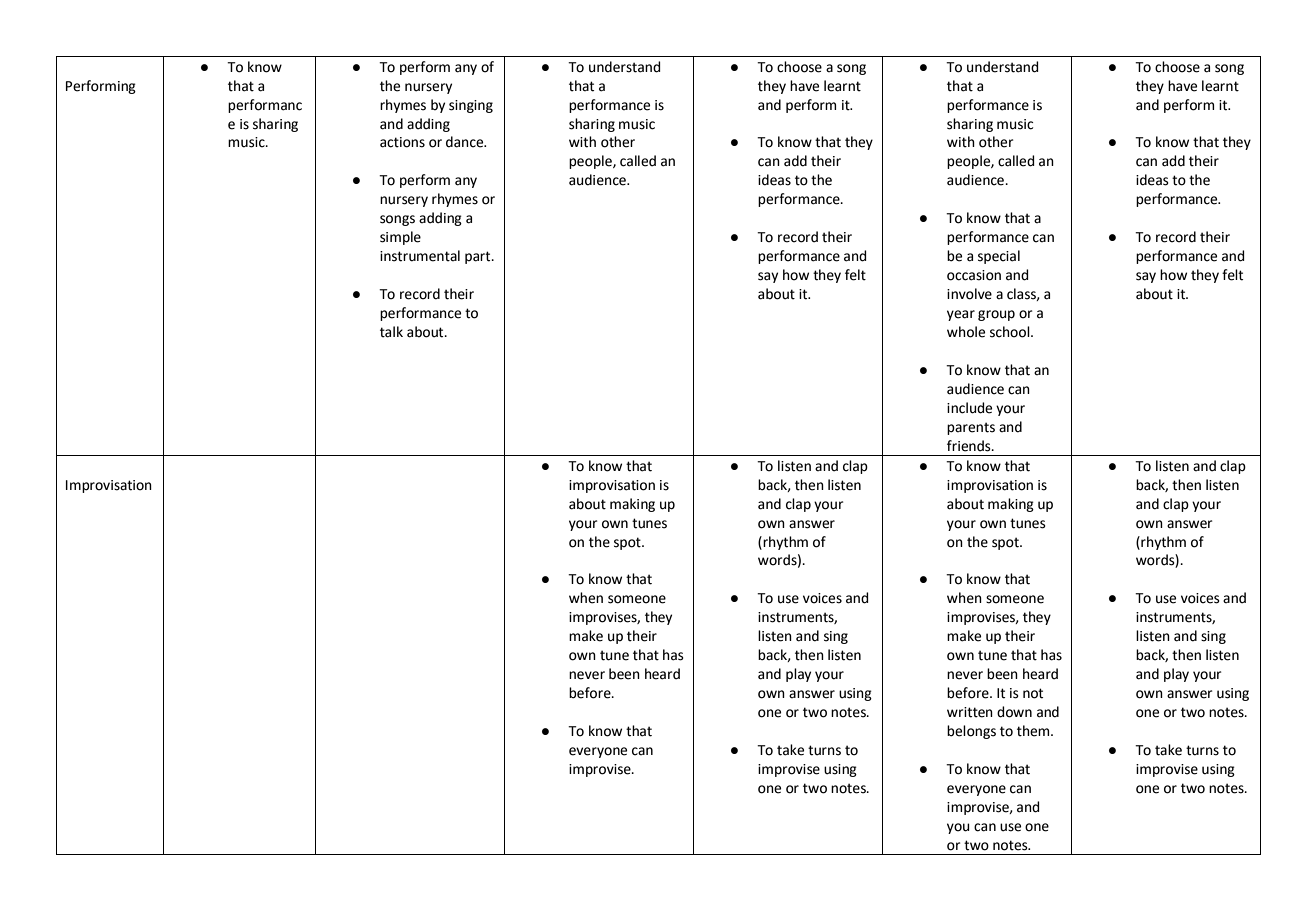  What do you see at coordinates (402, 142) in the image?
I see `actions` at bounding box center [402, 142].
